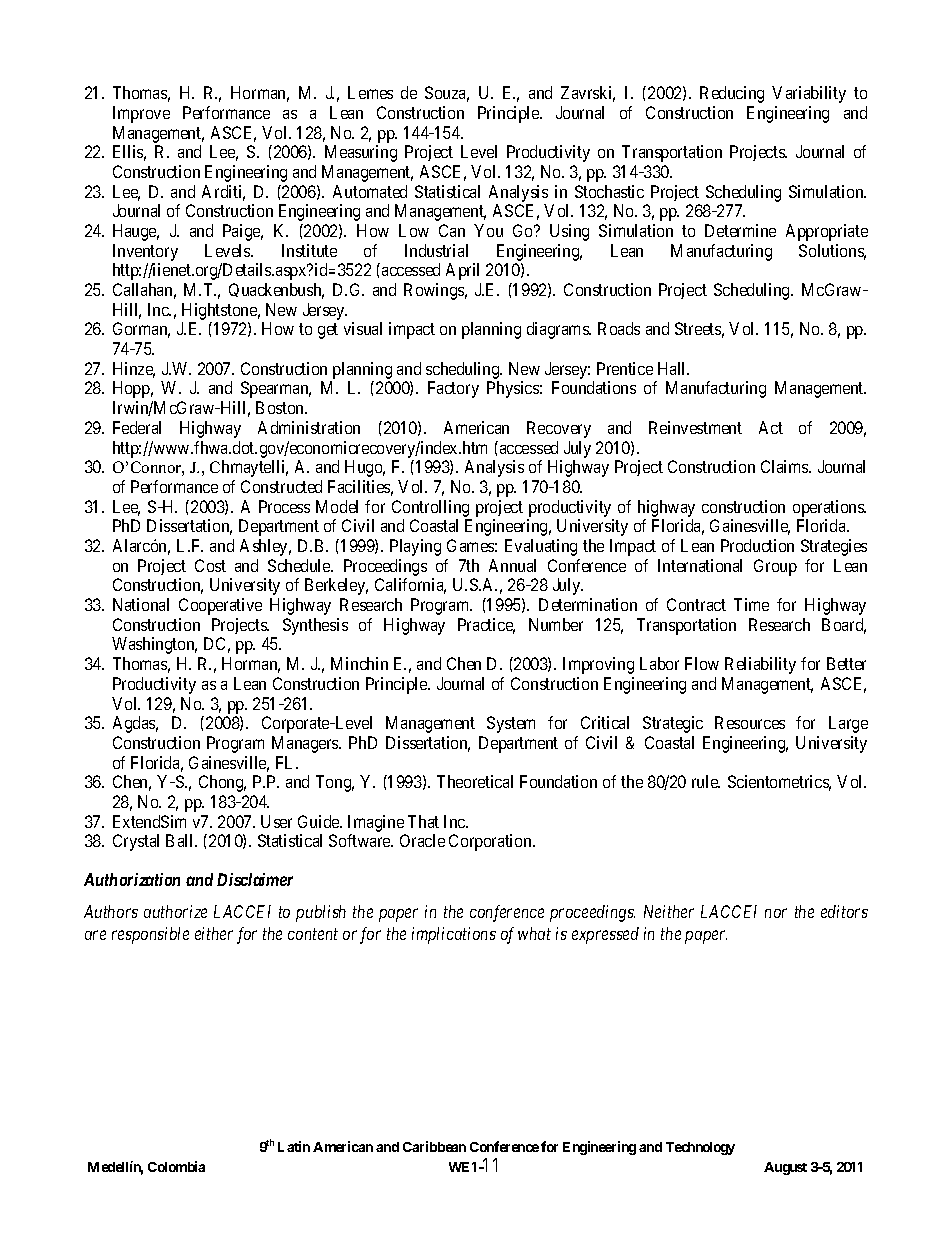 The width and height of the screenshot is (952, 1233). I want to click on Reducing, so click(732, 94).
